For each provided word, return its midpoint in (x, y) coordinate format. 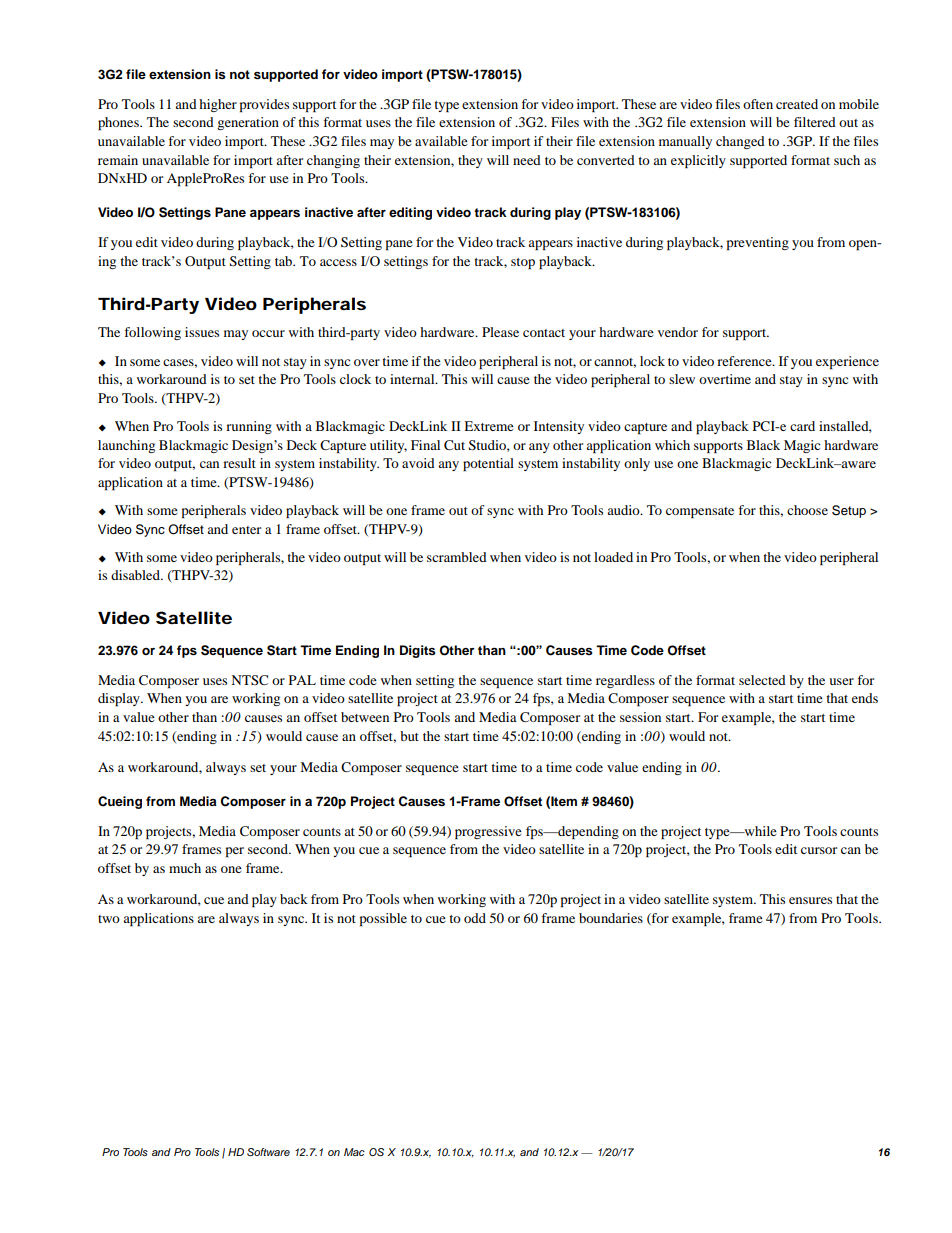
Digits (418, 651)
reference (745, 361)
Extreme (489, 426)
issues (202, 332)
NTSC (249, 680)
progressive (488, 832)
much (185, 868)
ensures (810, 900)
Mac (354, 1152)
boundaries (611, 918)
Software (268, 1152)
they (470, 161)
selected (762, 680)
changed (740, 142)
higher (218, 105)
